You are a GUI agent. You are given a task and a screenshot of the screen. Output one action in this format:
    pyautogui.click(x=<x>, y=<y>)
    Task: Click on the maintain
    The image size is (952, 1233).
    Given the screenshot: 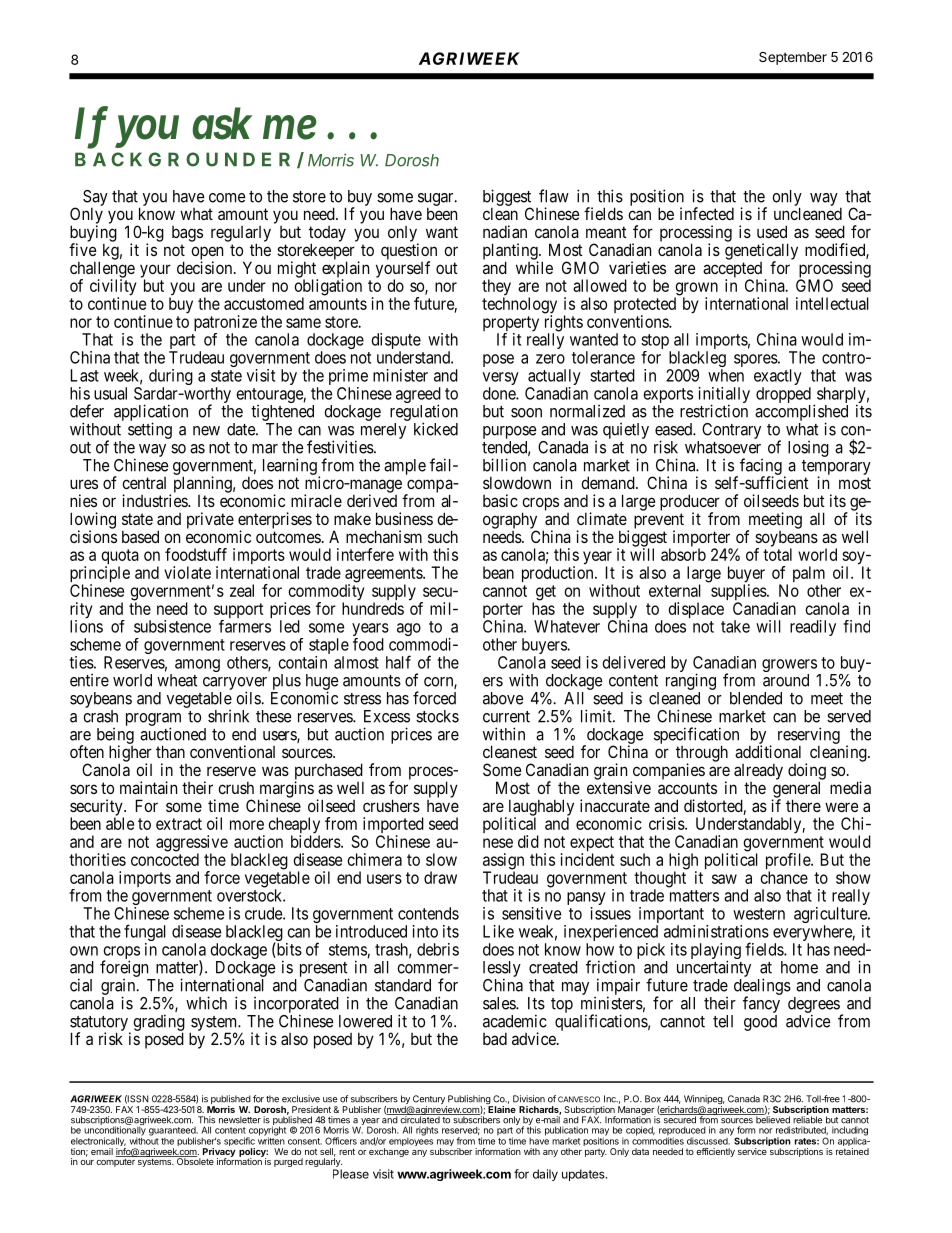 What is the action you would take?
    pyautogui.click(x=148, y=787)
